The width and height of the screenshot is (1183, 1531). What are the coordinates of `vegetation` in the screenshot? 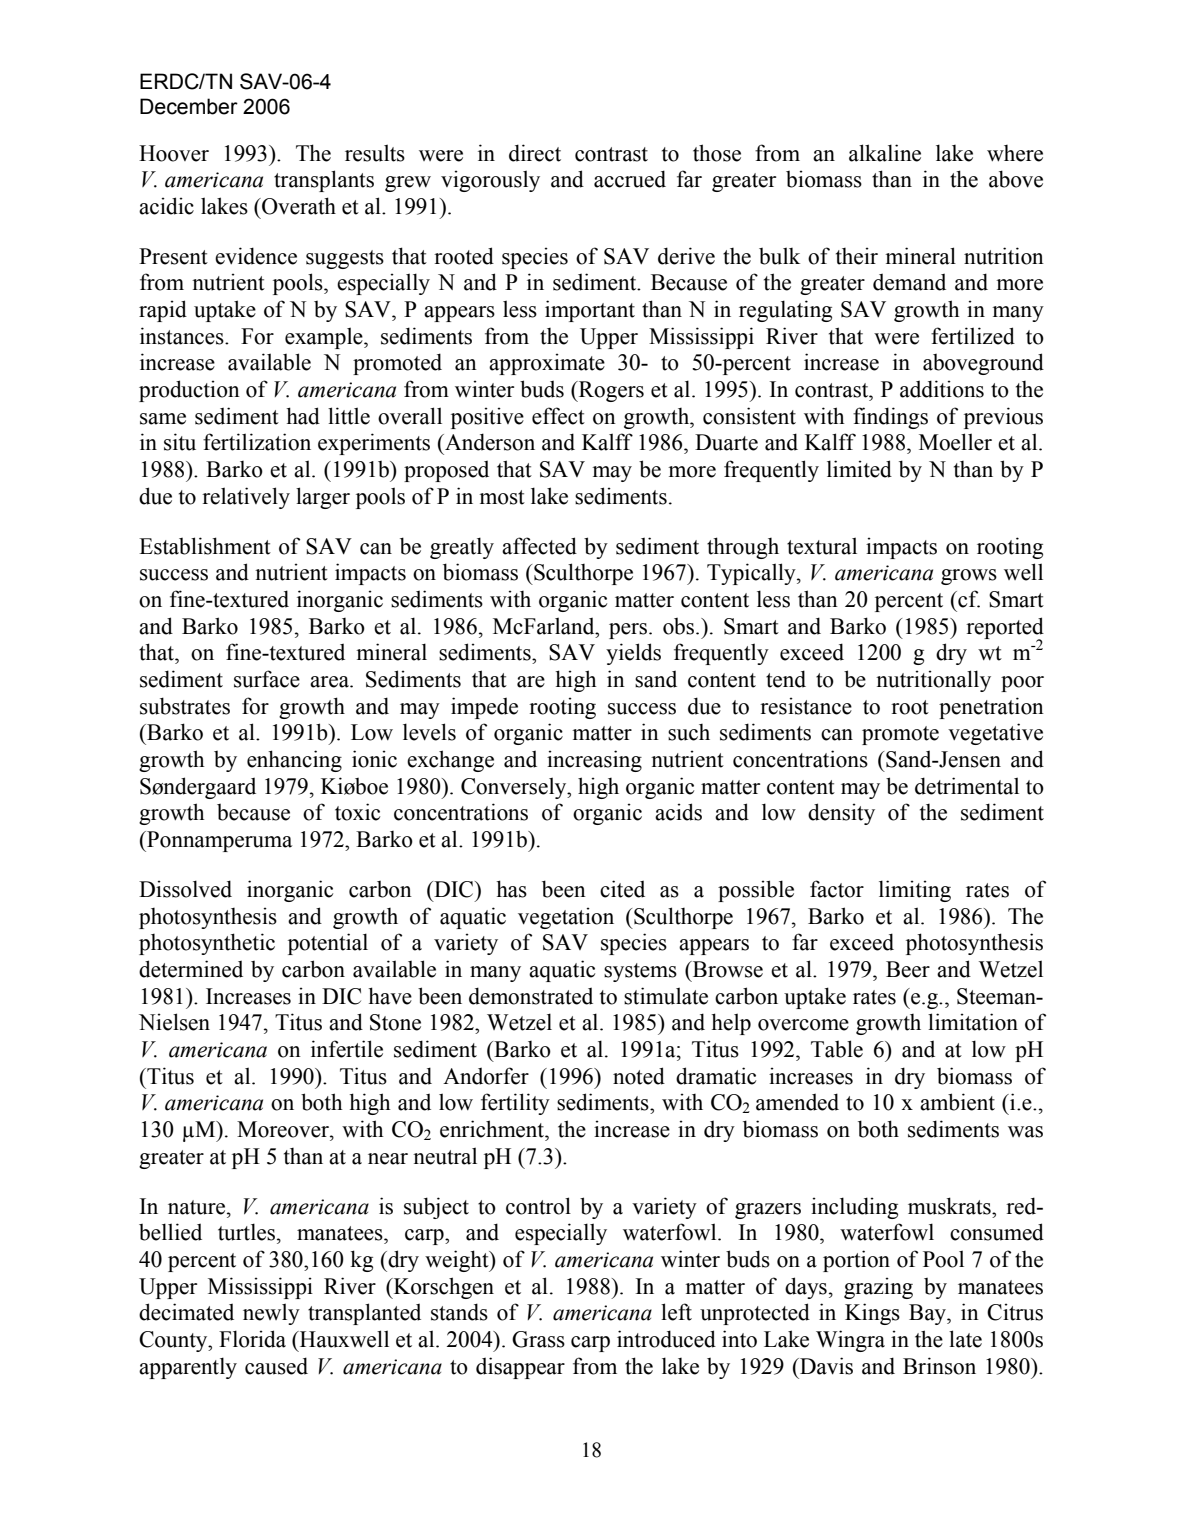 It's located at (566, 918).
